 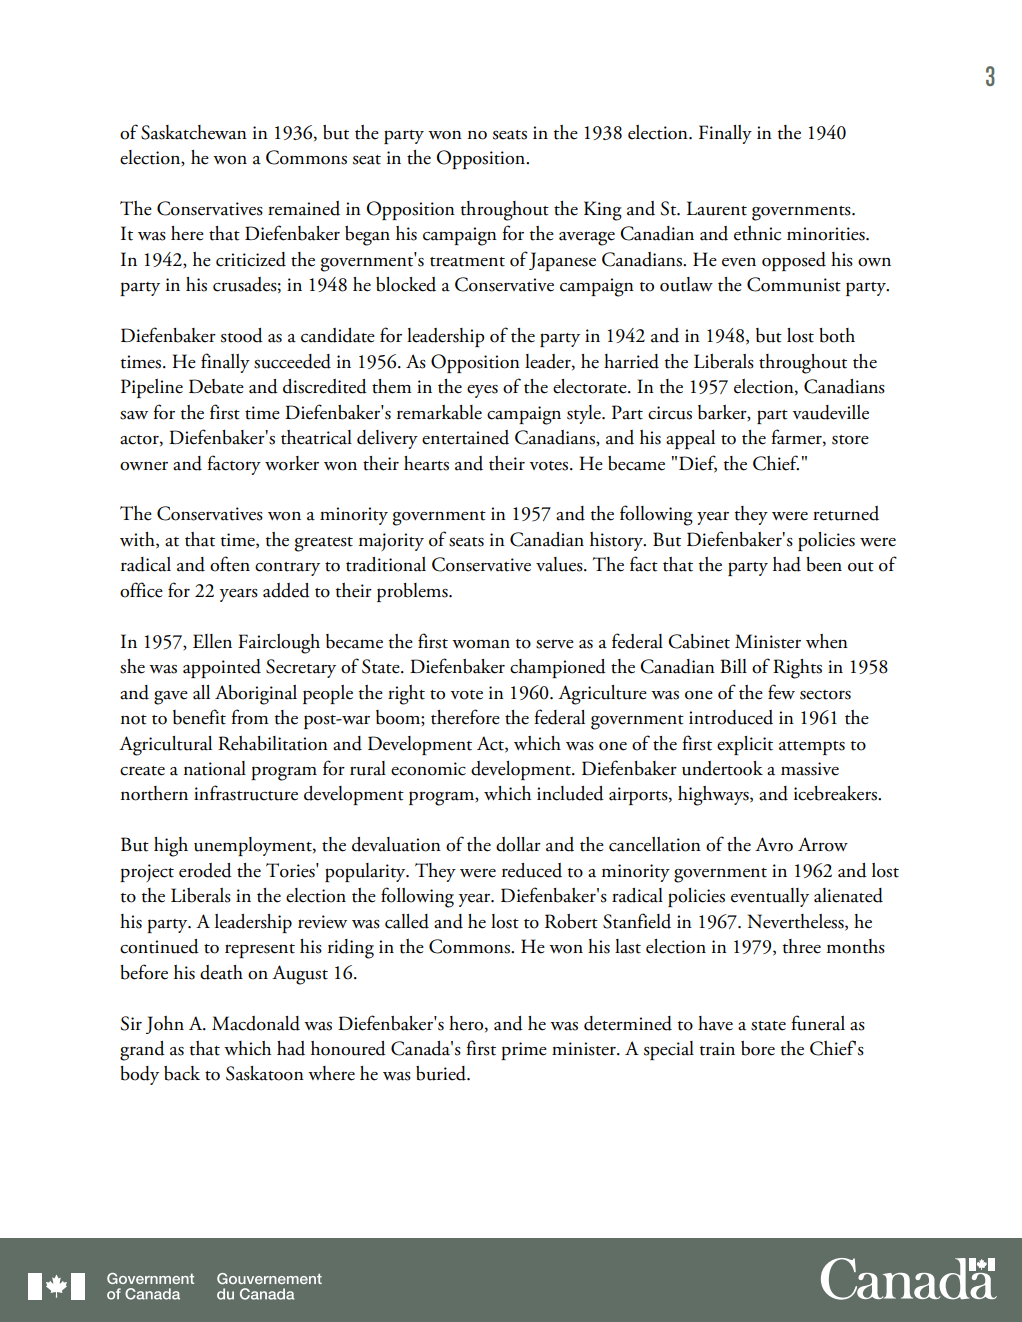 What do you see at coordinates (603, 211) in the screenshot?
I see `King` at bounding box center [603, 211].
